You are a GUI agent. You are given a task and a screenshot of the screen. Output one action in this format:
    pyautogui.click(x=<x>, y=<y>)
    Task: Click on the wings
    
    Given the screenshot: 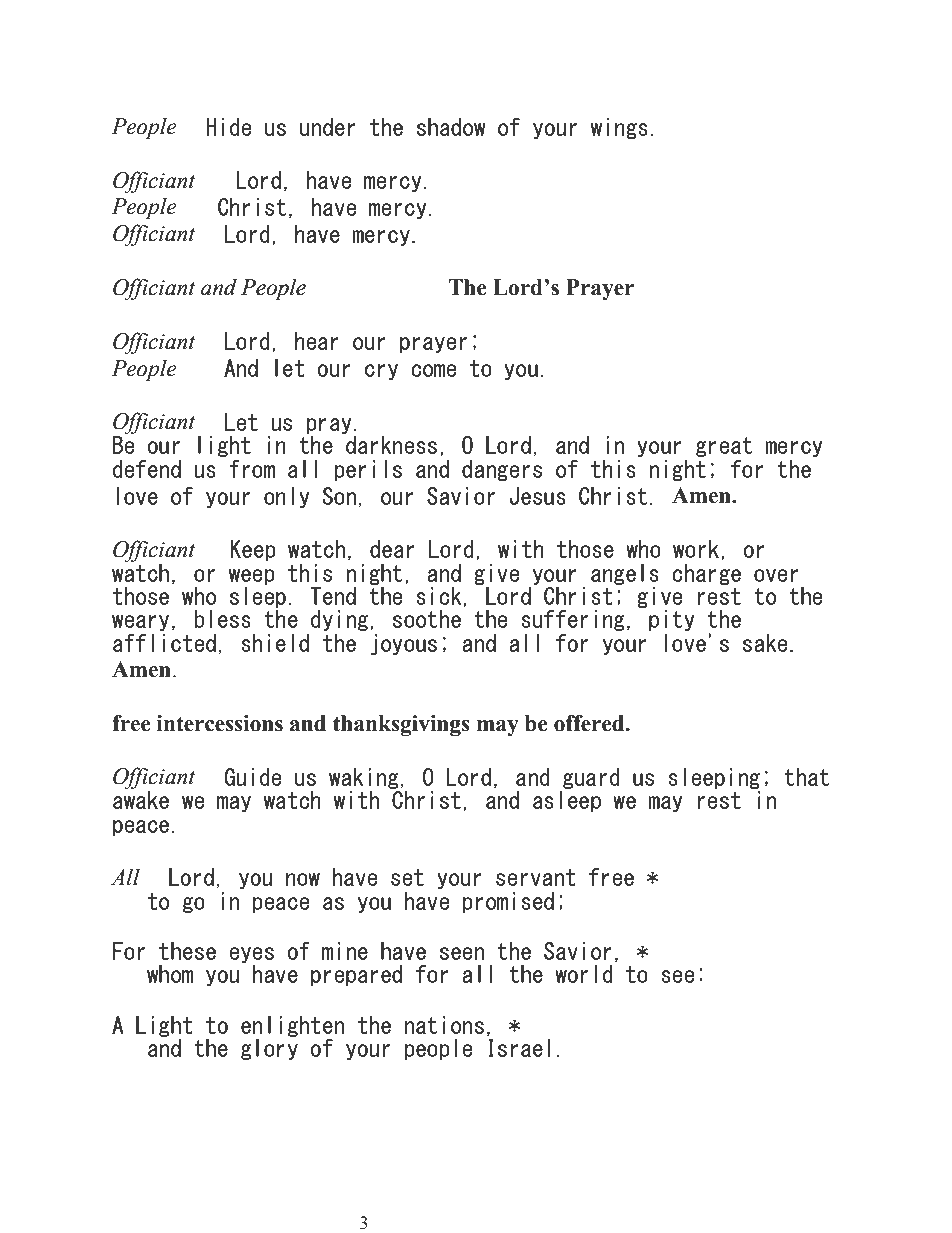 What is the action you would take?
    pyautogui.click(x=619, y=128)
